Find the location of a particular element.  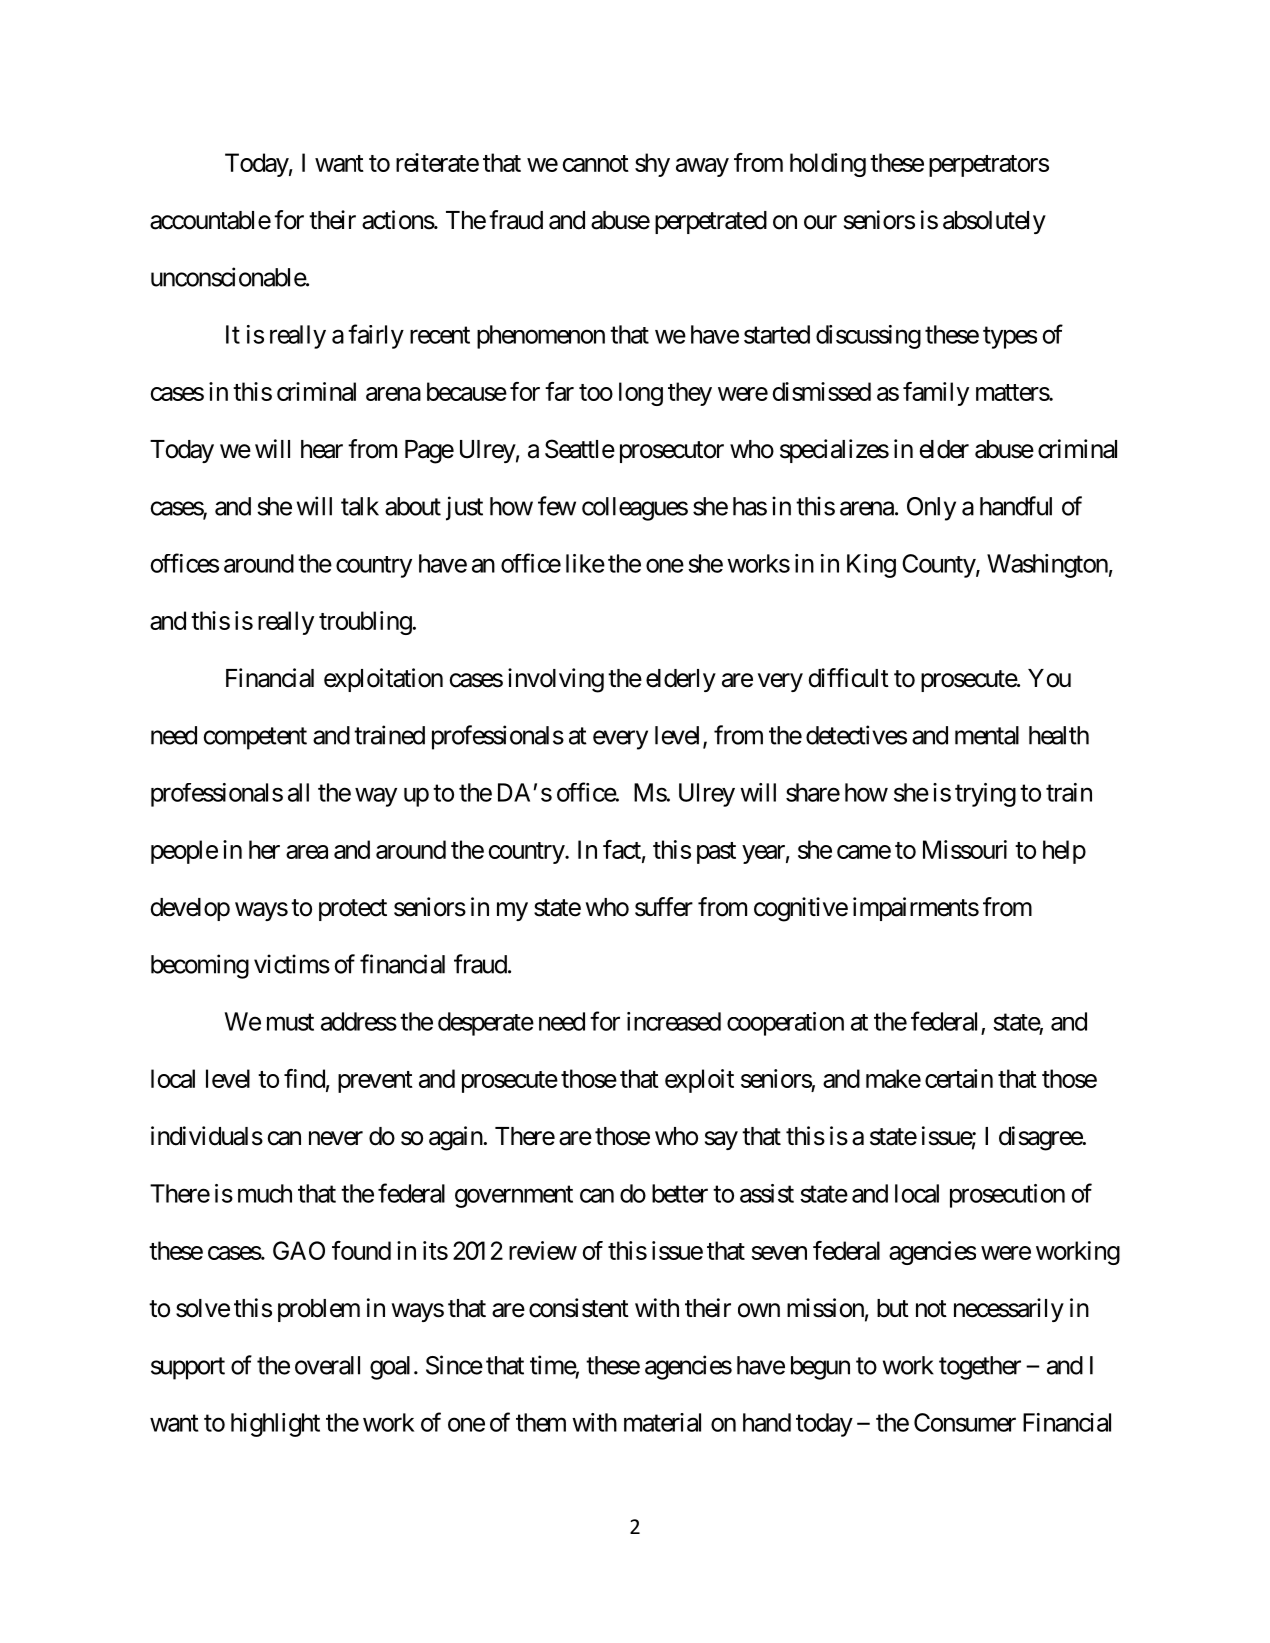

fairly is located at coordinates (376, 336).
